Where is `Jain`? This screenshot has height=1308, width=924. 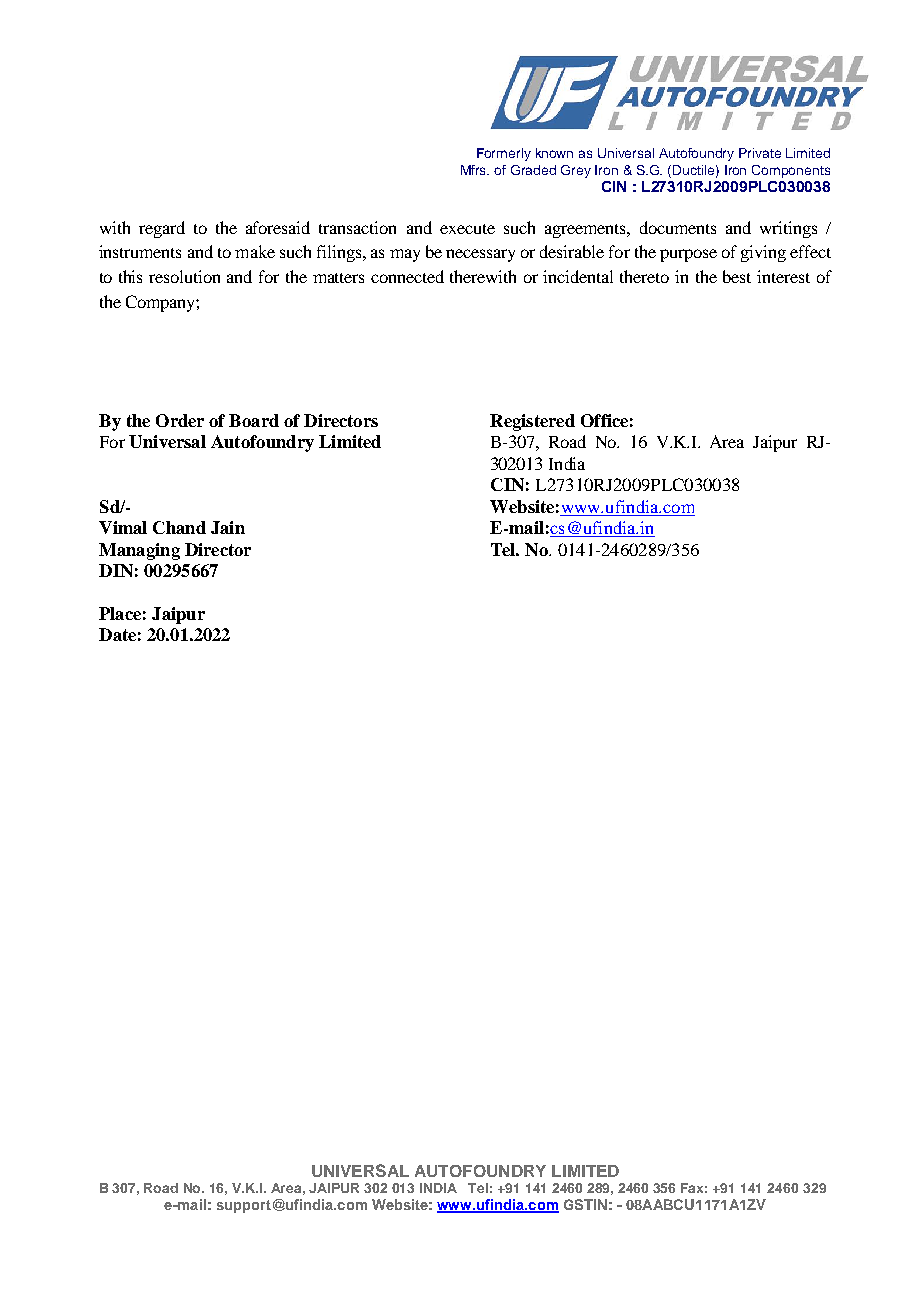
Jain is located at coordinates (228, 527).
